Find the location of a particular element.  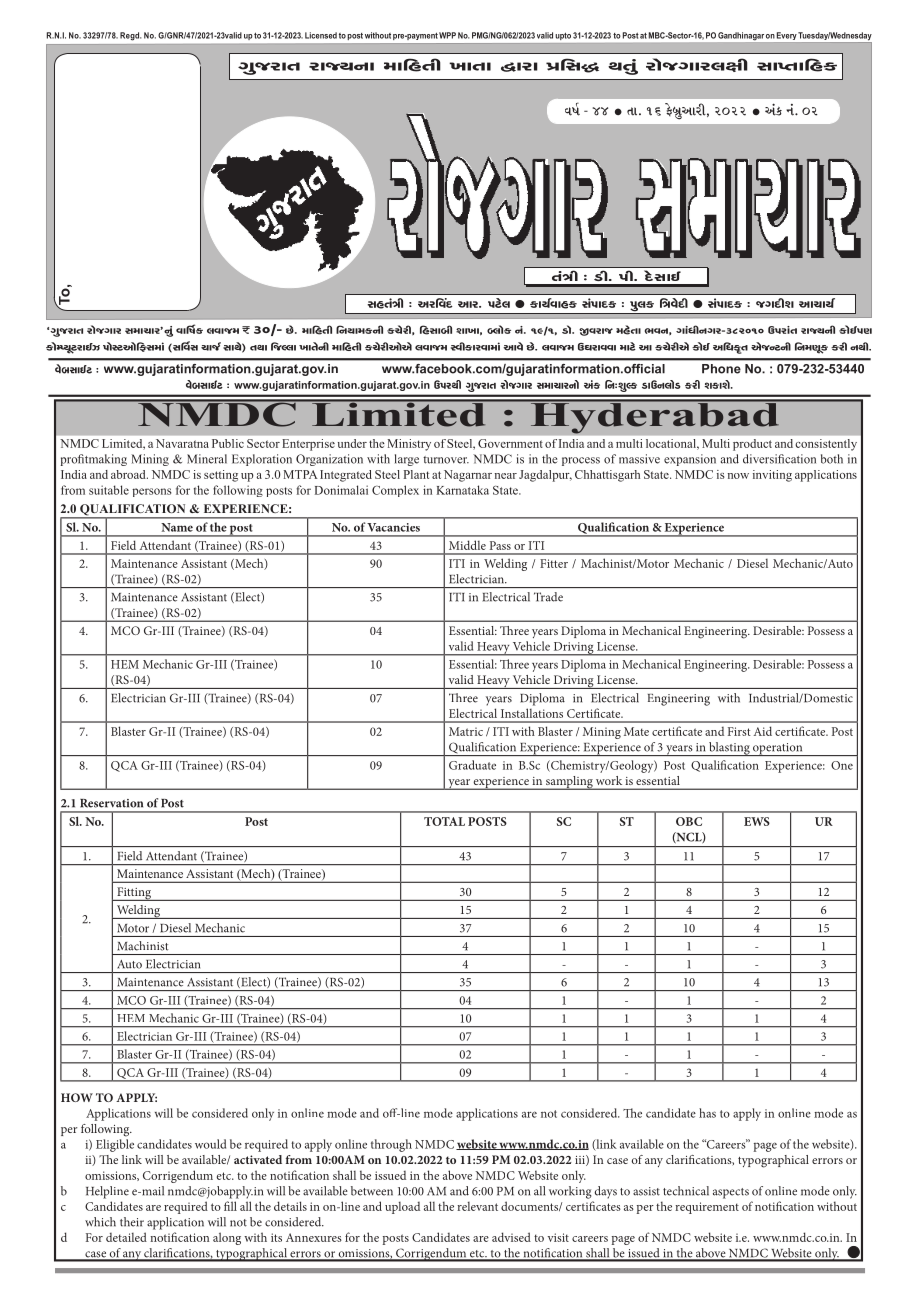

WPP is located at coordinates (447, 35).
